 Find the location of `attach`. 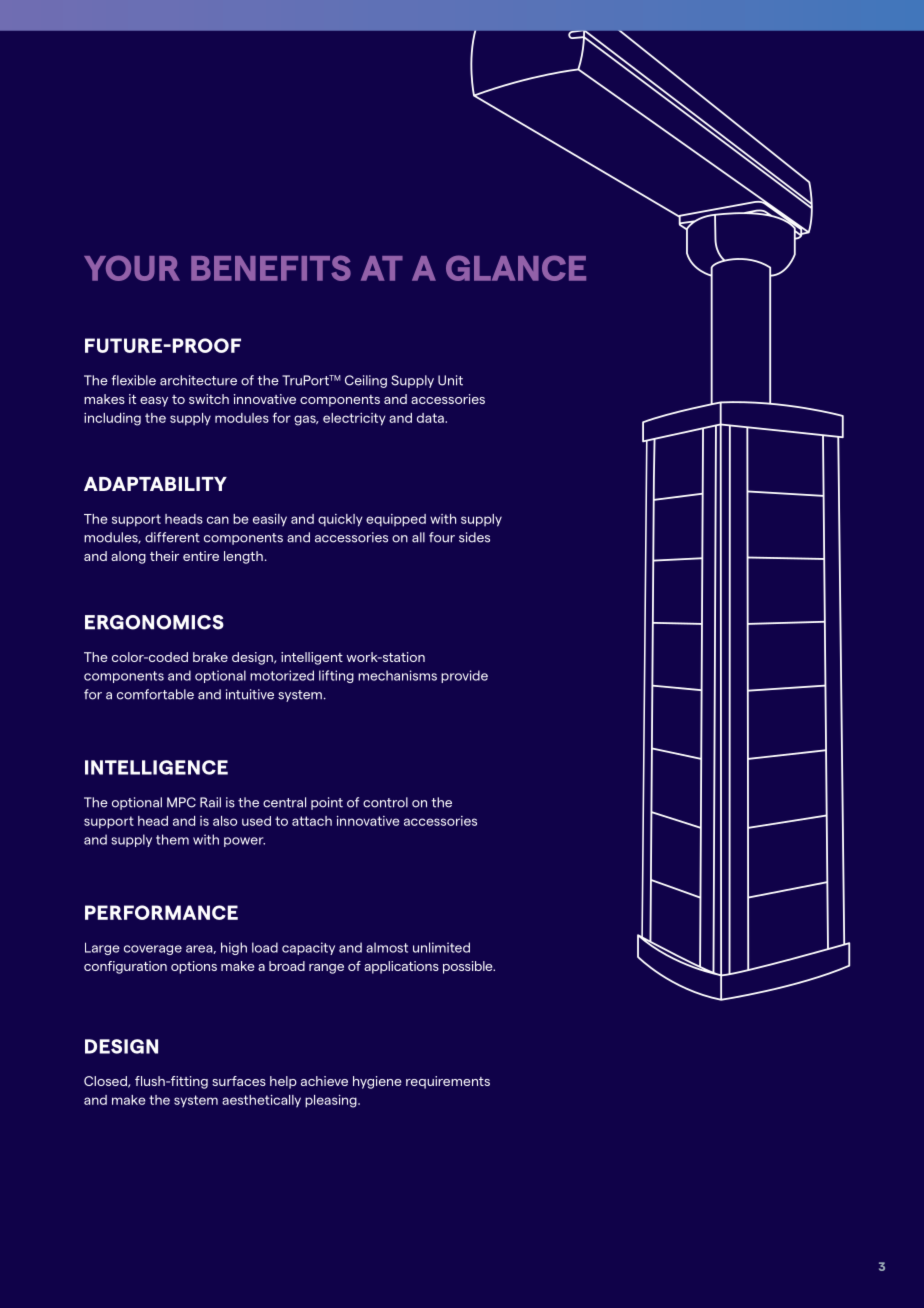

attach is located at coordinates (312, 821).
